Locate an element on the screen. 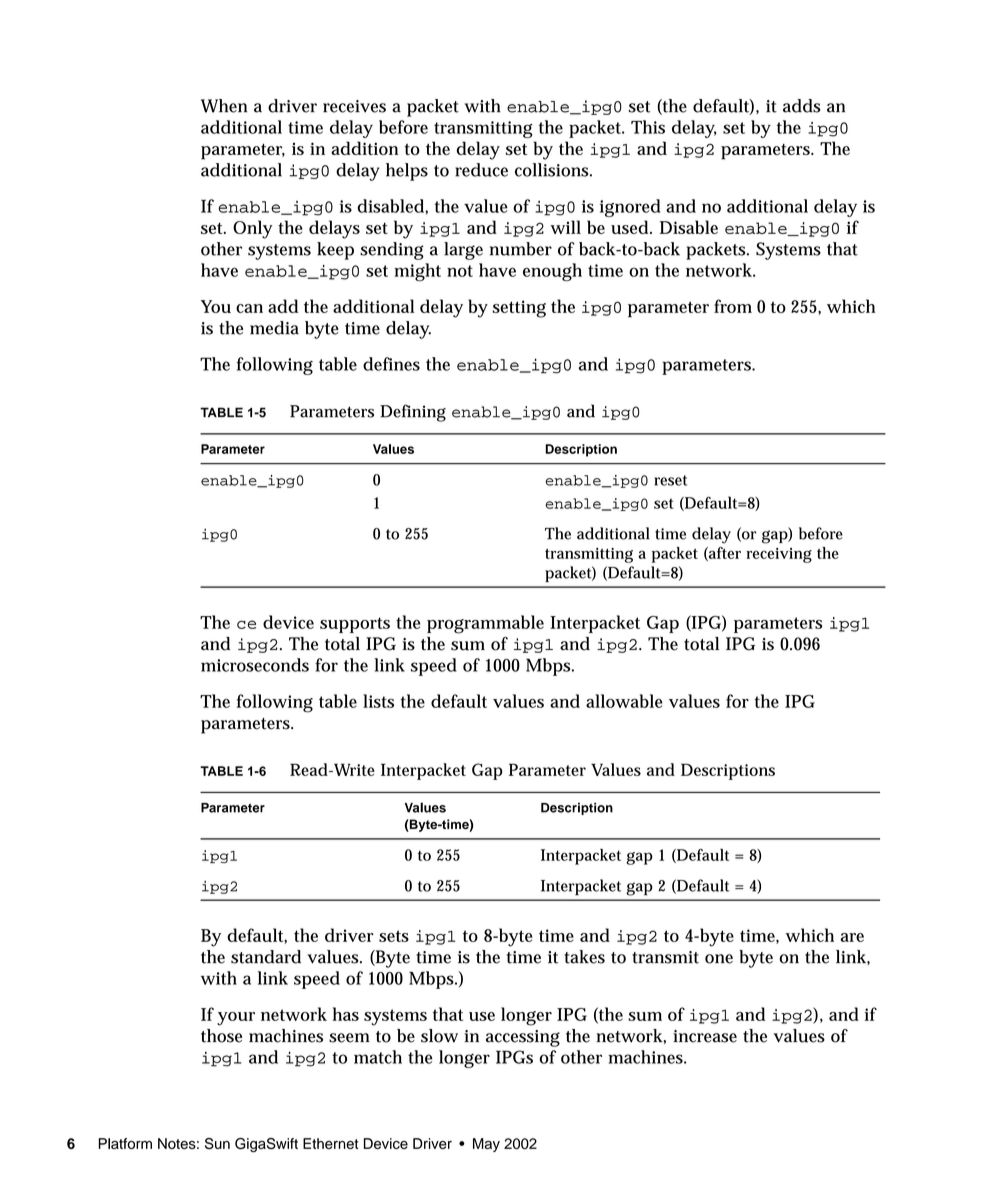  increase is located at coordinates (705, 1036).
